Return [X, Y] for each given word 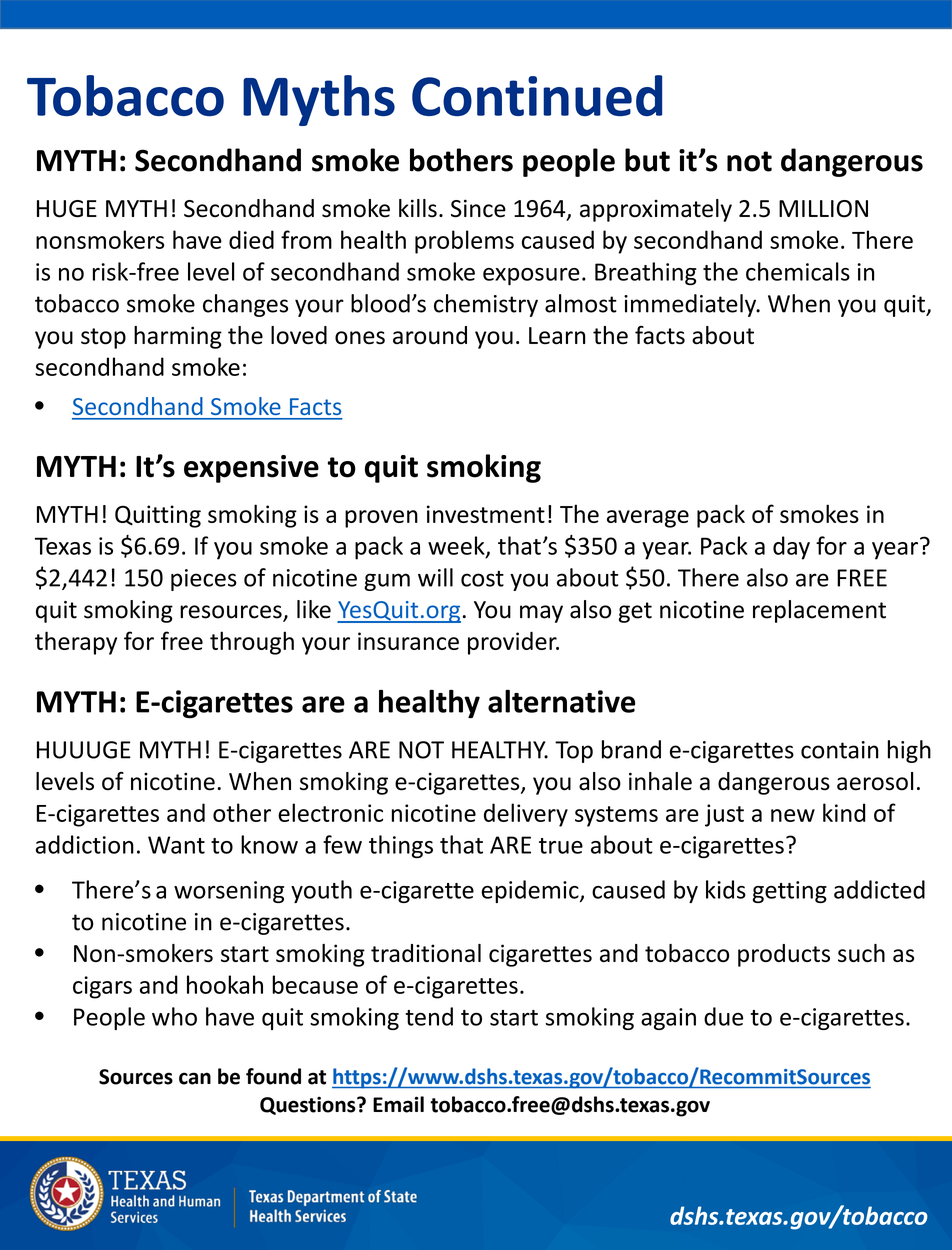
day [791, 548]
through [252, 643]
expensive [251, 469]
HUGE [67, 209]
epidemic [531, 891]
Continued [537, 95]
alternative [561, 701]
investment [486, 514]
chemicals [798, 271]
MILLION [823, 209]
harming [178, 337]
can [195, 1078]
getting [790, 892]
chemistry [486, 305]
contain [839, 750]
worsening [229, 892]
